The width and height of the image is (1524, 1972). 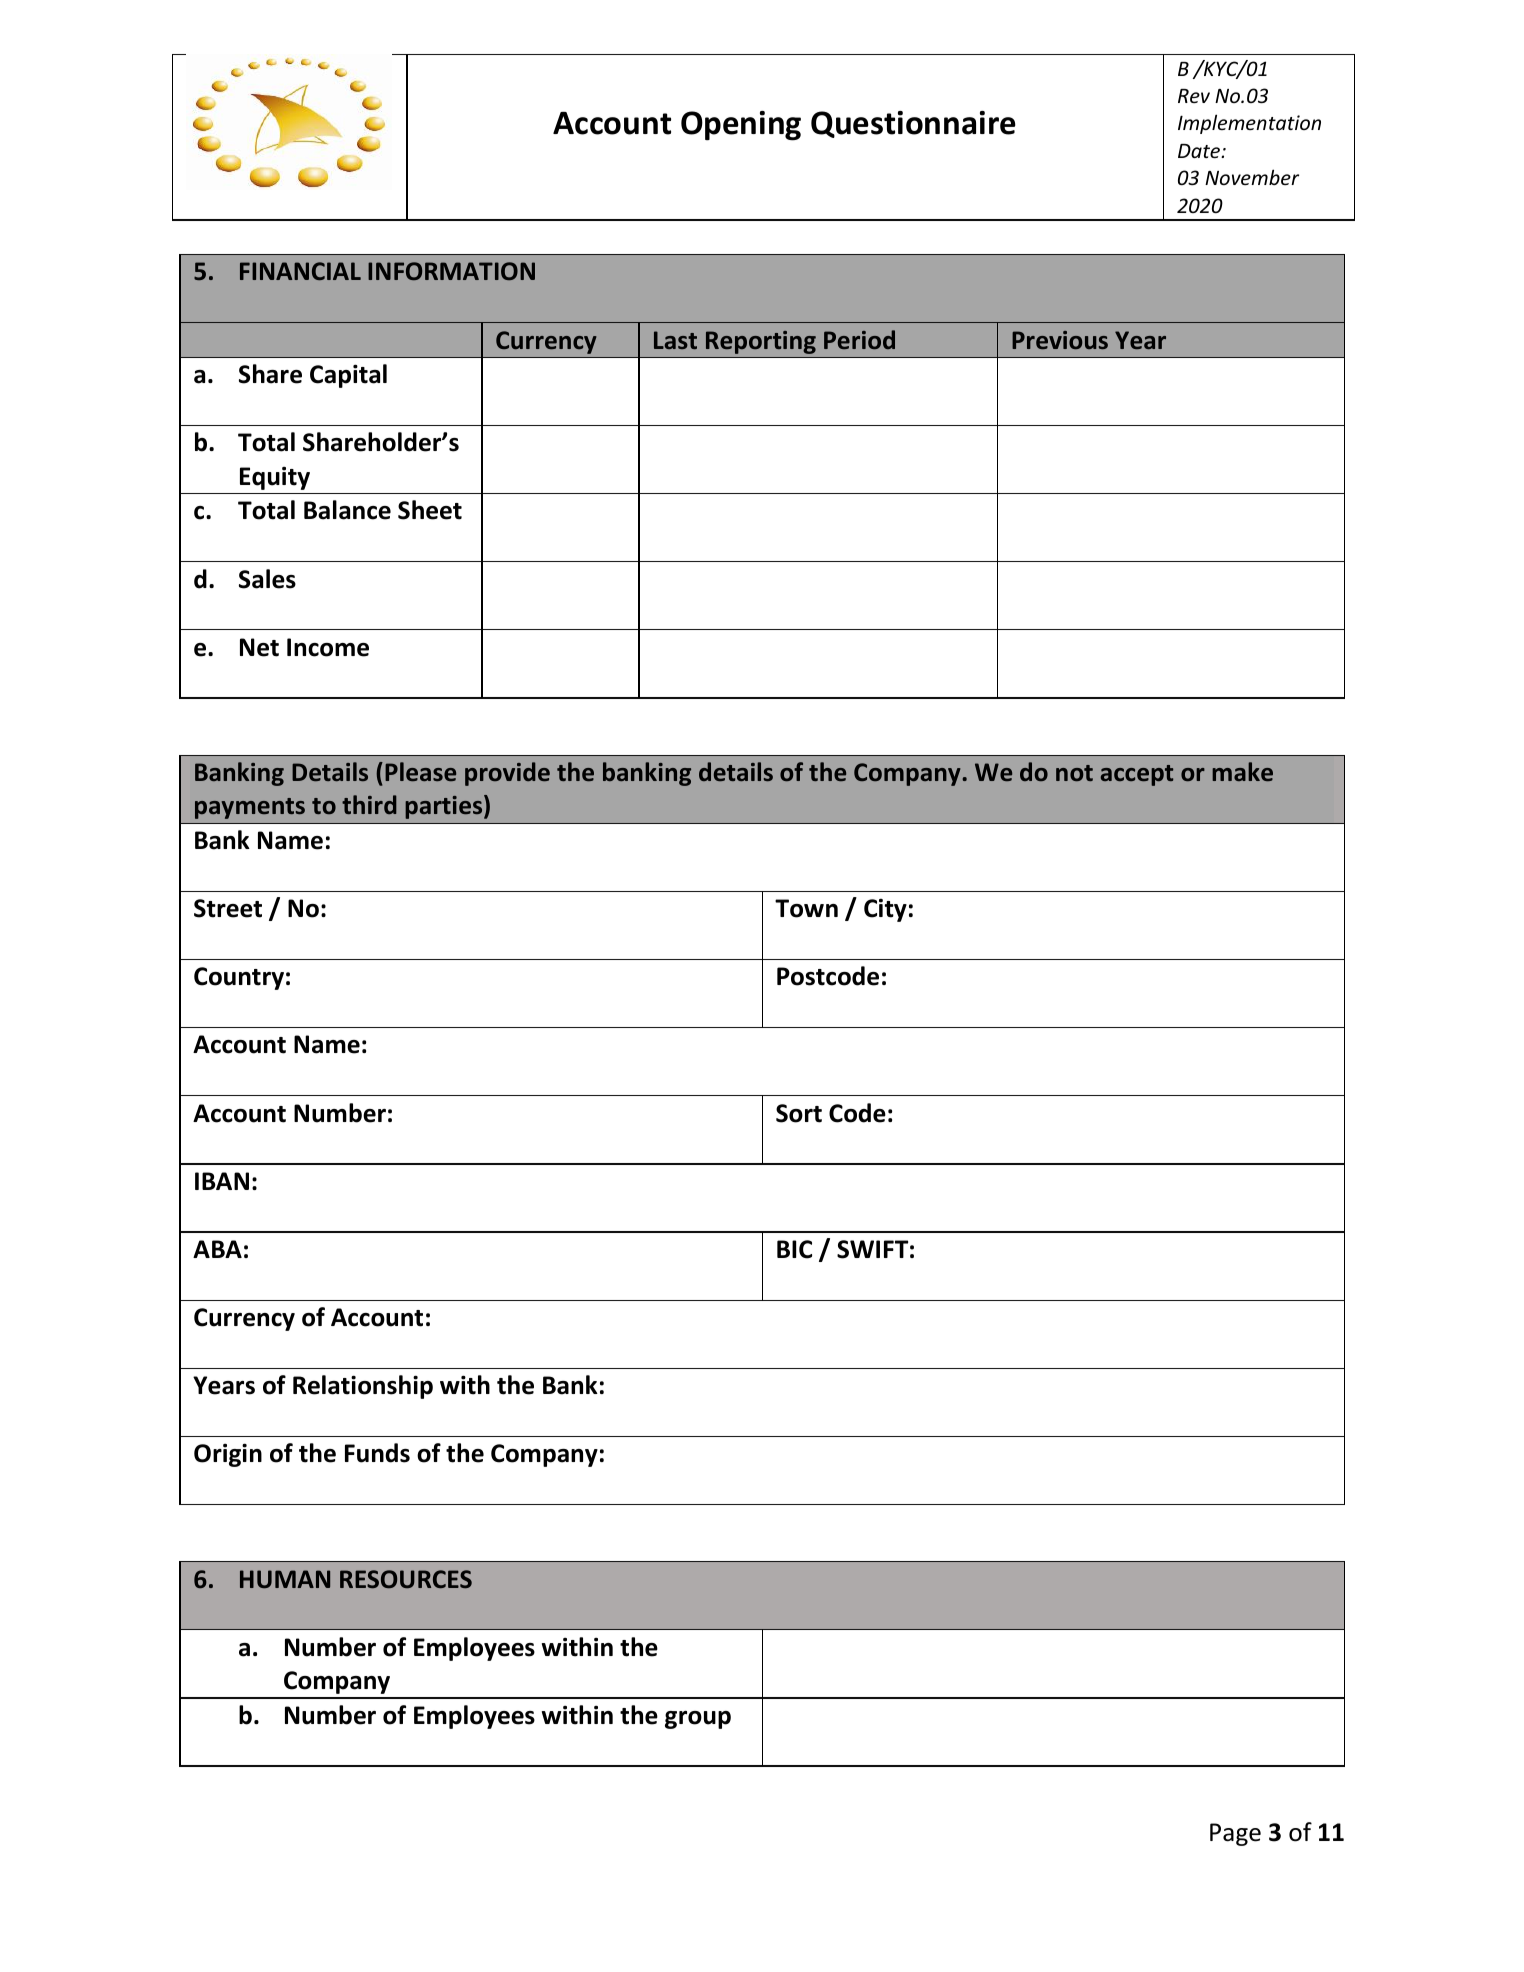 I want to click on Page, so click(x=1235, y=1834).
